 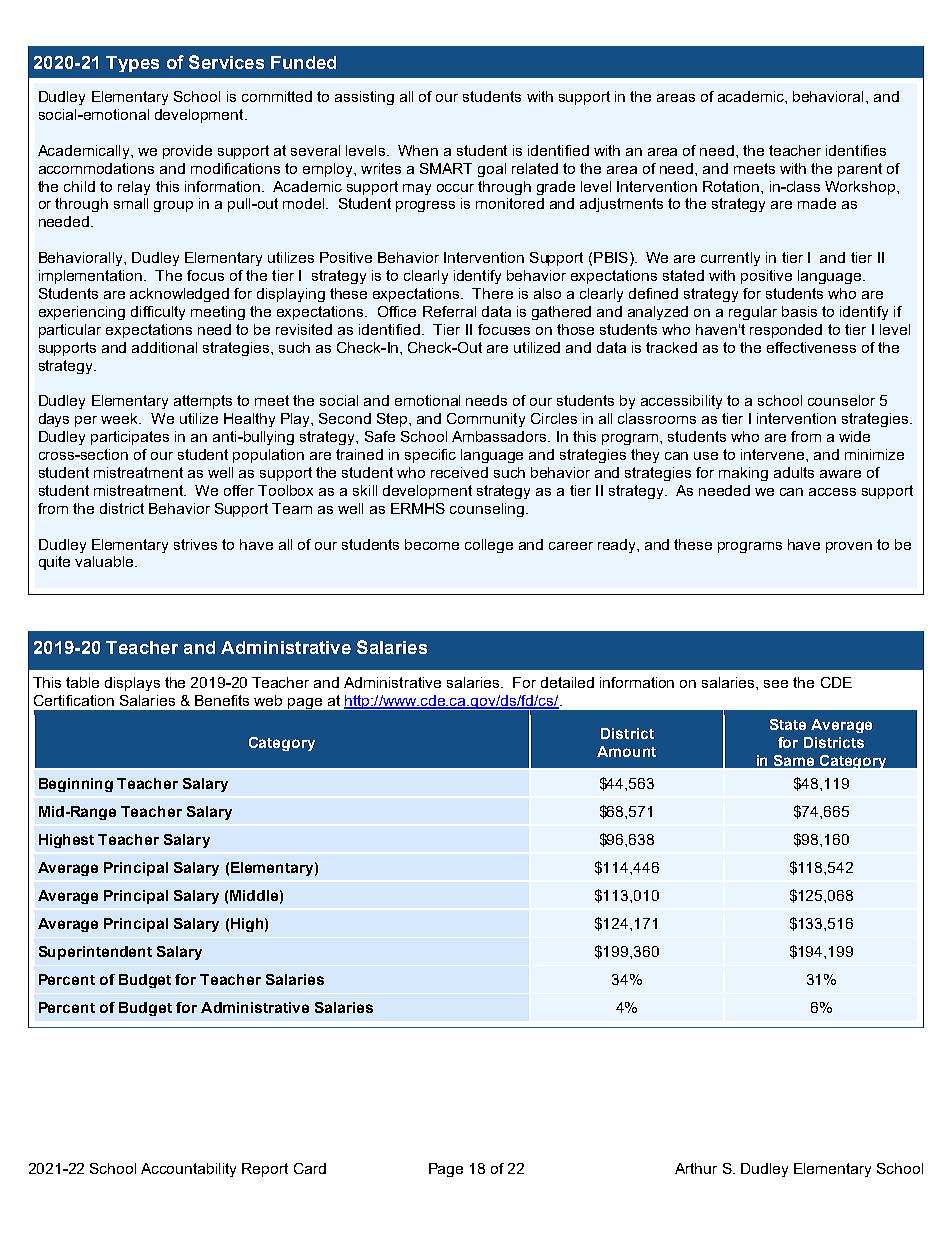 What do you see at coordinates (310, 1168) in the page?
I see `Card` at bounding box center [310, 1168].
